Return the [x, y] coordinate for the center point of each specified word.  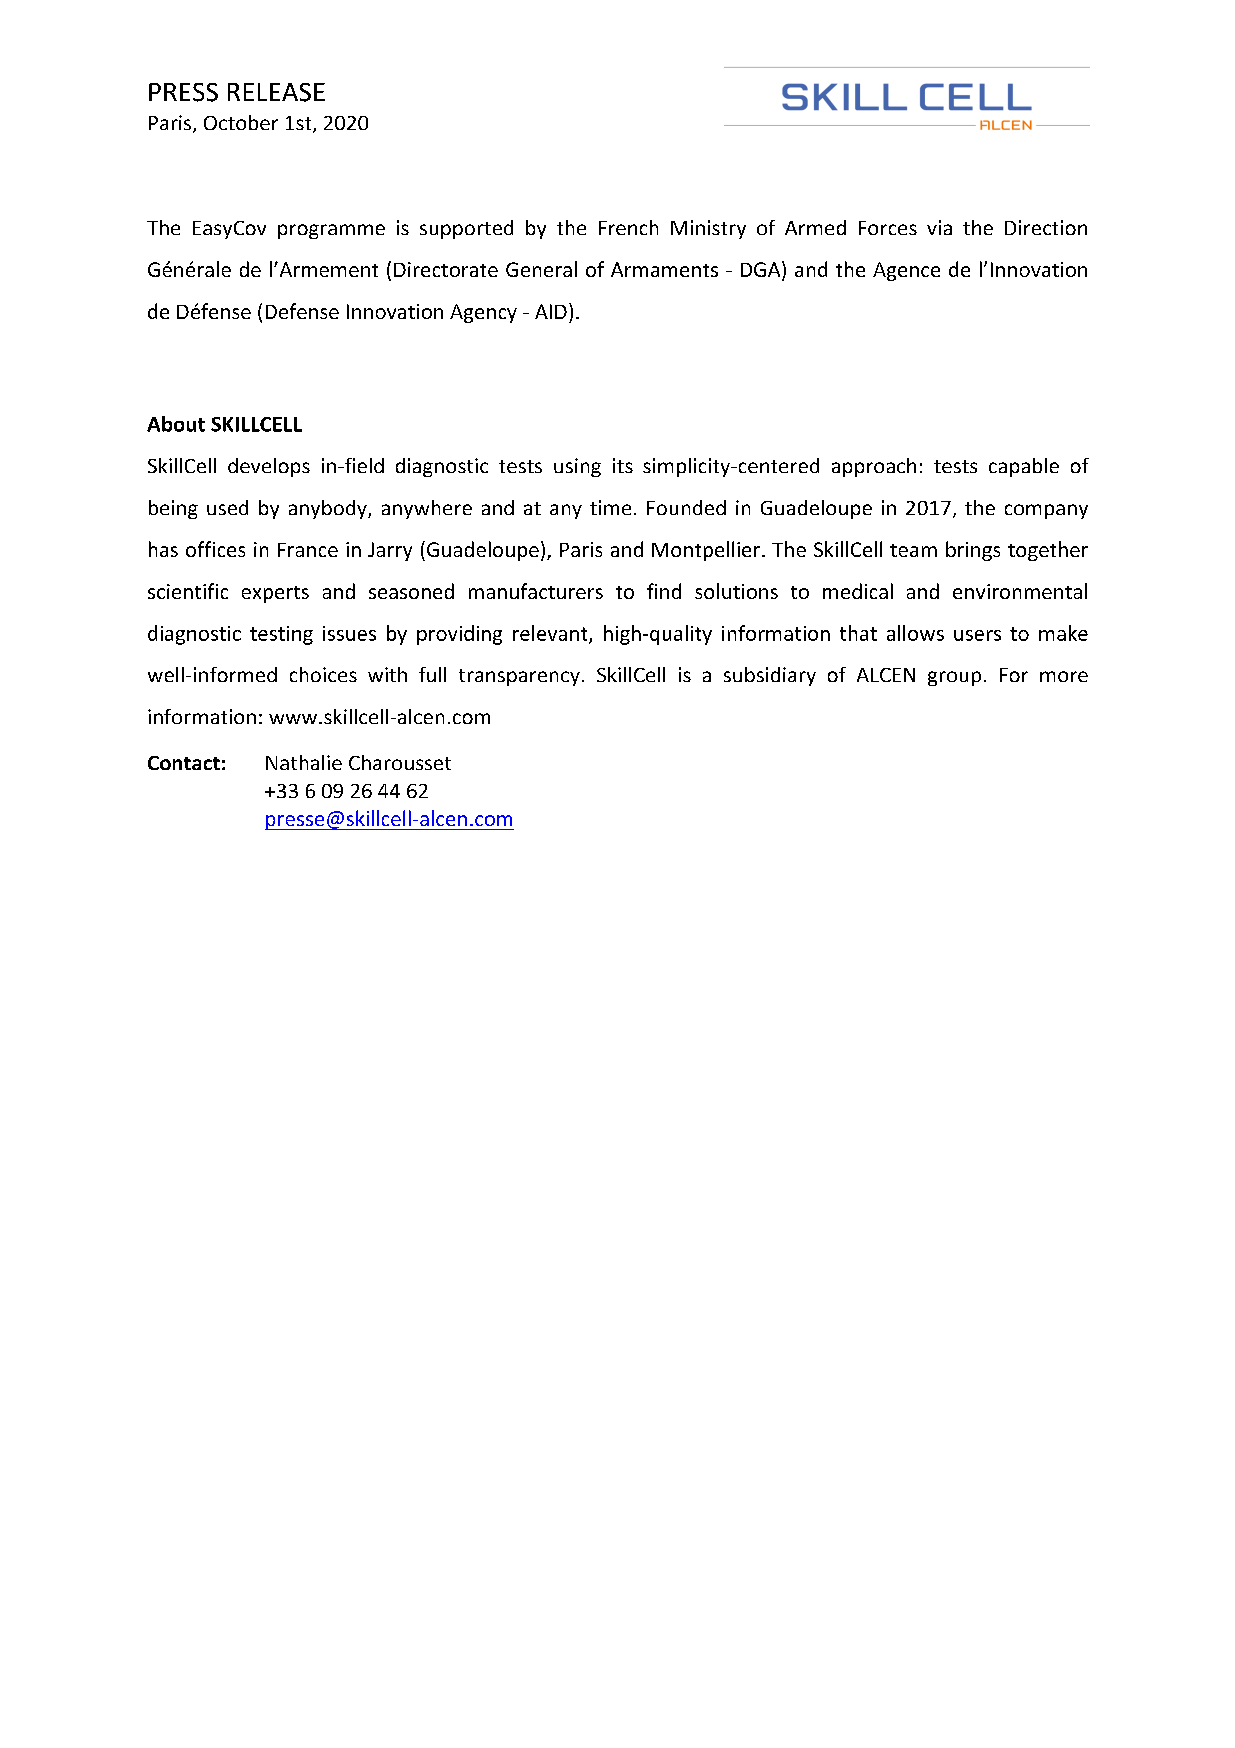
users [977, 635]
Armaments [664, 269]
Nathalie [304, 762]
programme [331, 231]
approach [874, 467]
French [628, 227]
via [939, 227]
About [176, 424]
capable [1024, 467]
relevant [551, 634]
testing [281, 635]
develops [269, 467]
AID [551, 311]
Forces [888, 228]
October [241, 122]
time [610, 507]
